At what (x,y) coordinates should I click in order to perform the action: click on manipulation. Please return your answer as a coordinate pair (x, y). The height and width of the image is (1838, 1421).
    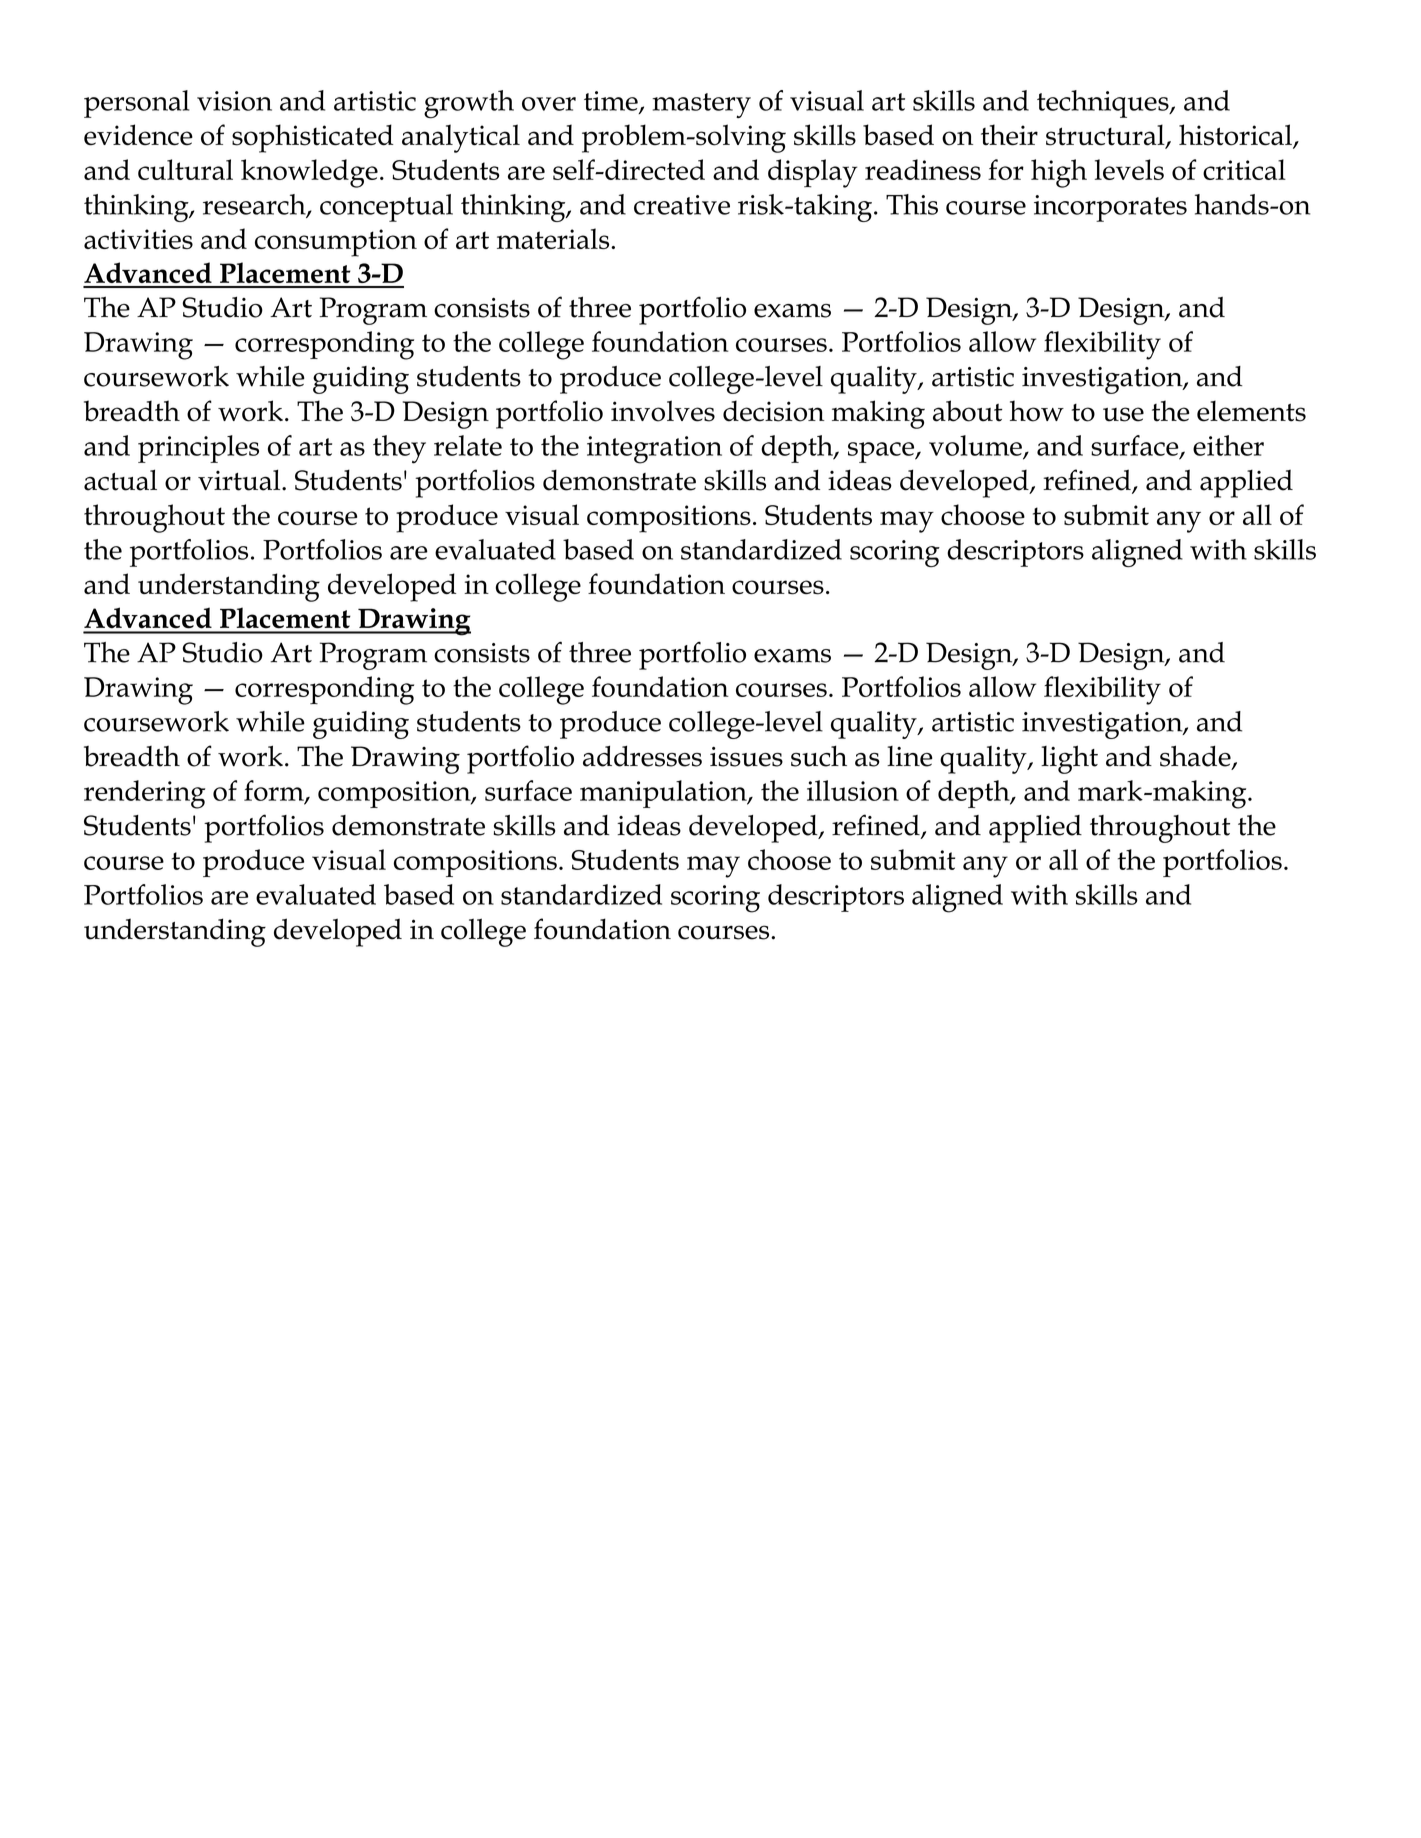
    Looking at the image, I should click on (664, 794).
